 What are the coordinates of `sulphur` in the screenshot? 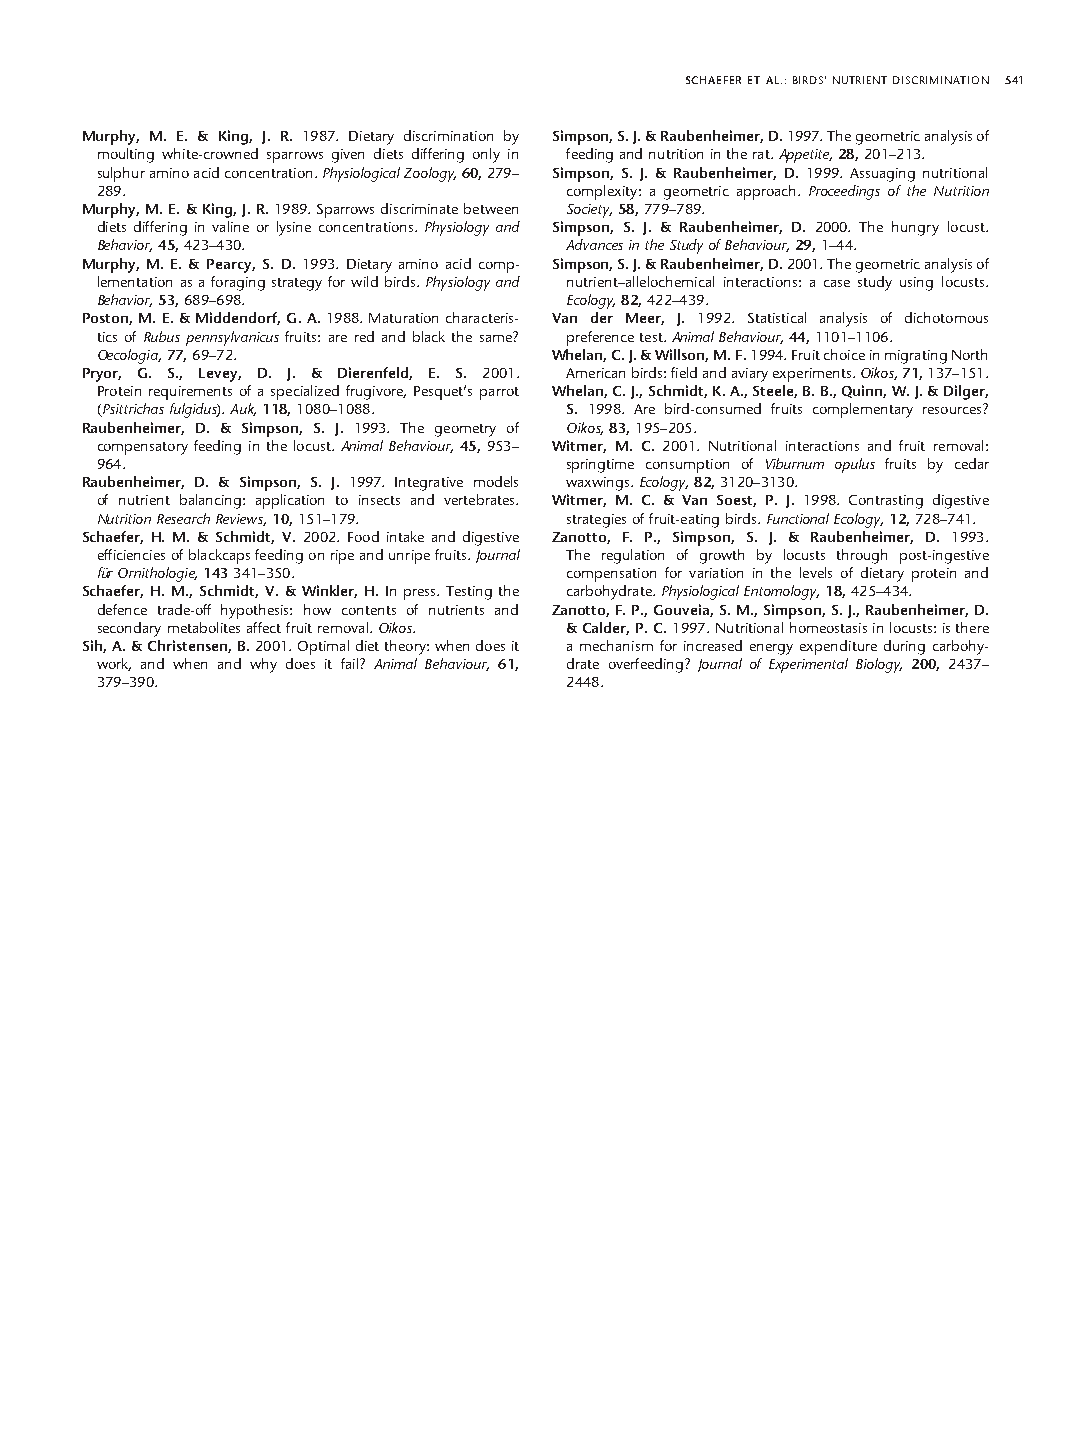 It's located at (121, 174).
